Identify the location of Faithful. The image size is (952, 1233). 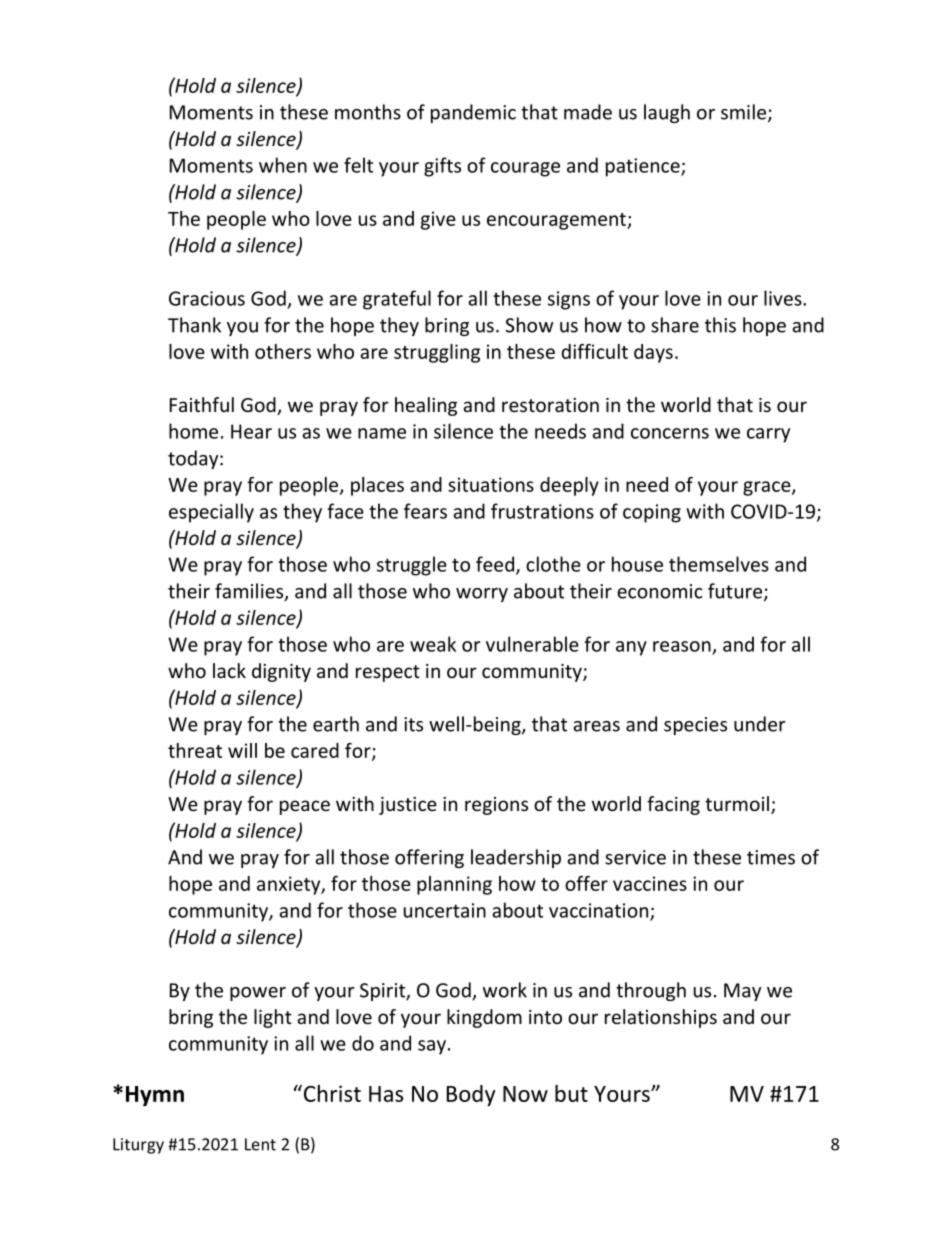
(202, 404).
